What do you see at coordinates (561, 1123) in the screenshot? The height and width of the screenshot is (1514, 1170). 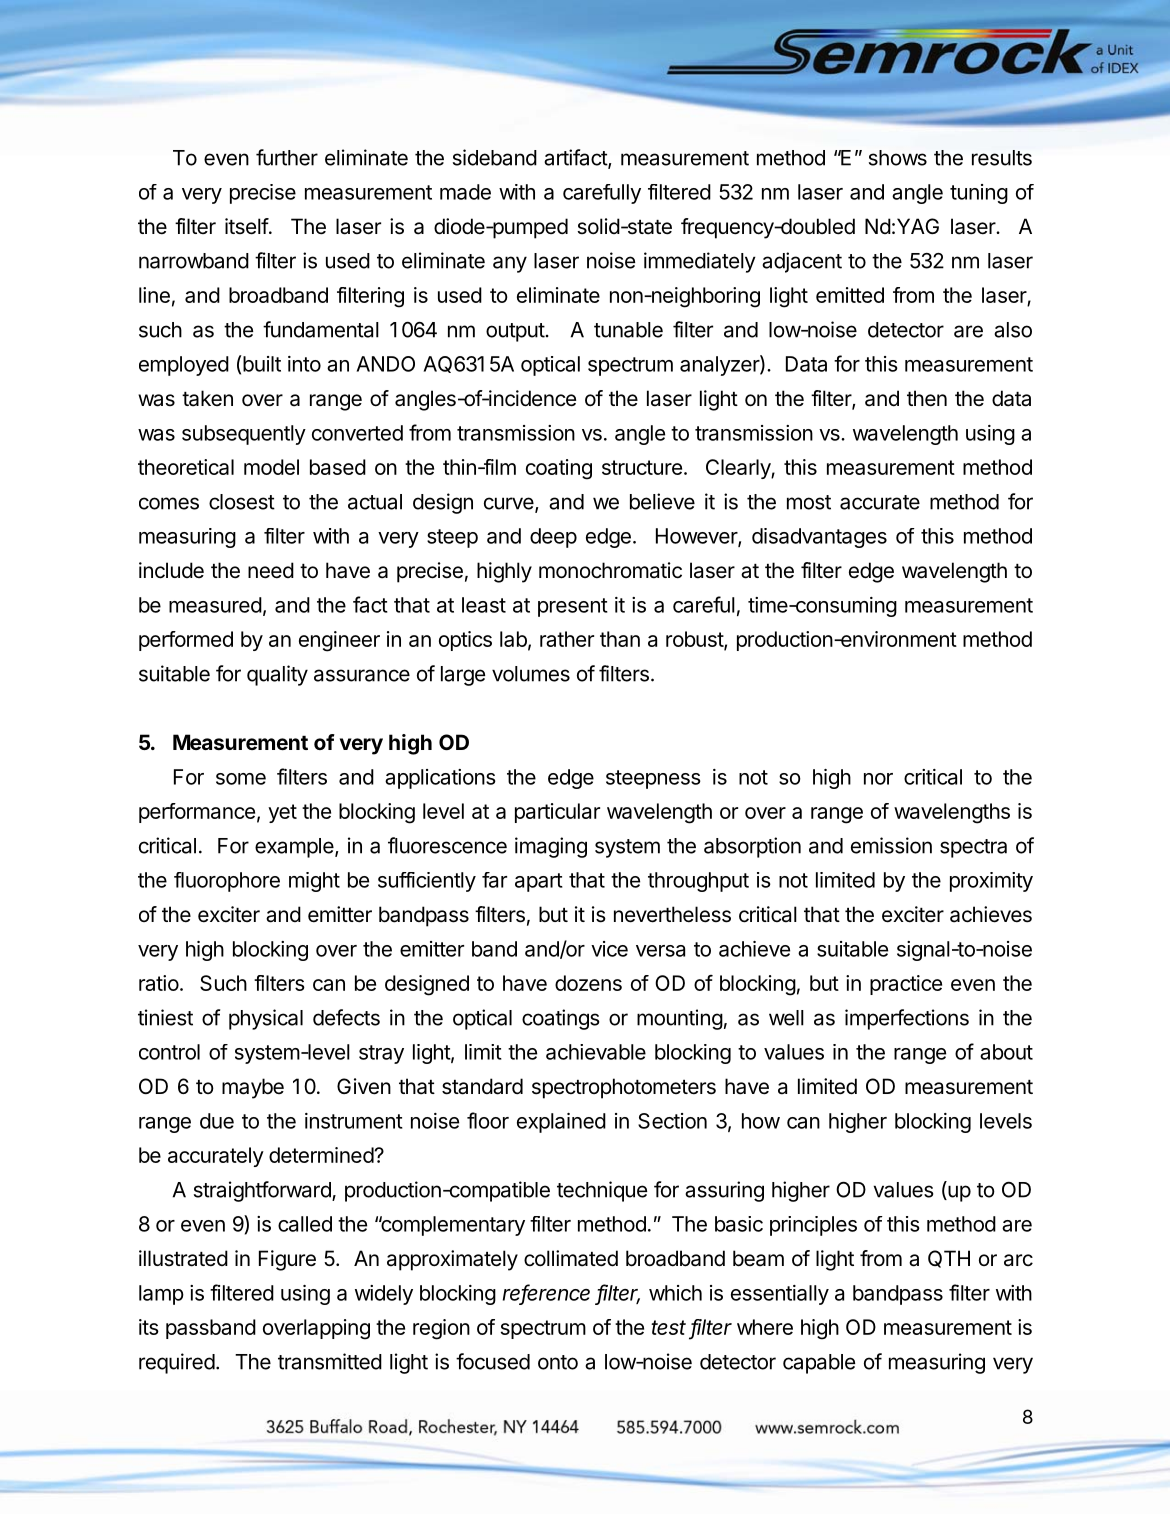 I see `explained` at bounding box center [561, 1123].
